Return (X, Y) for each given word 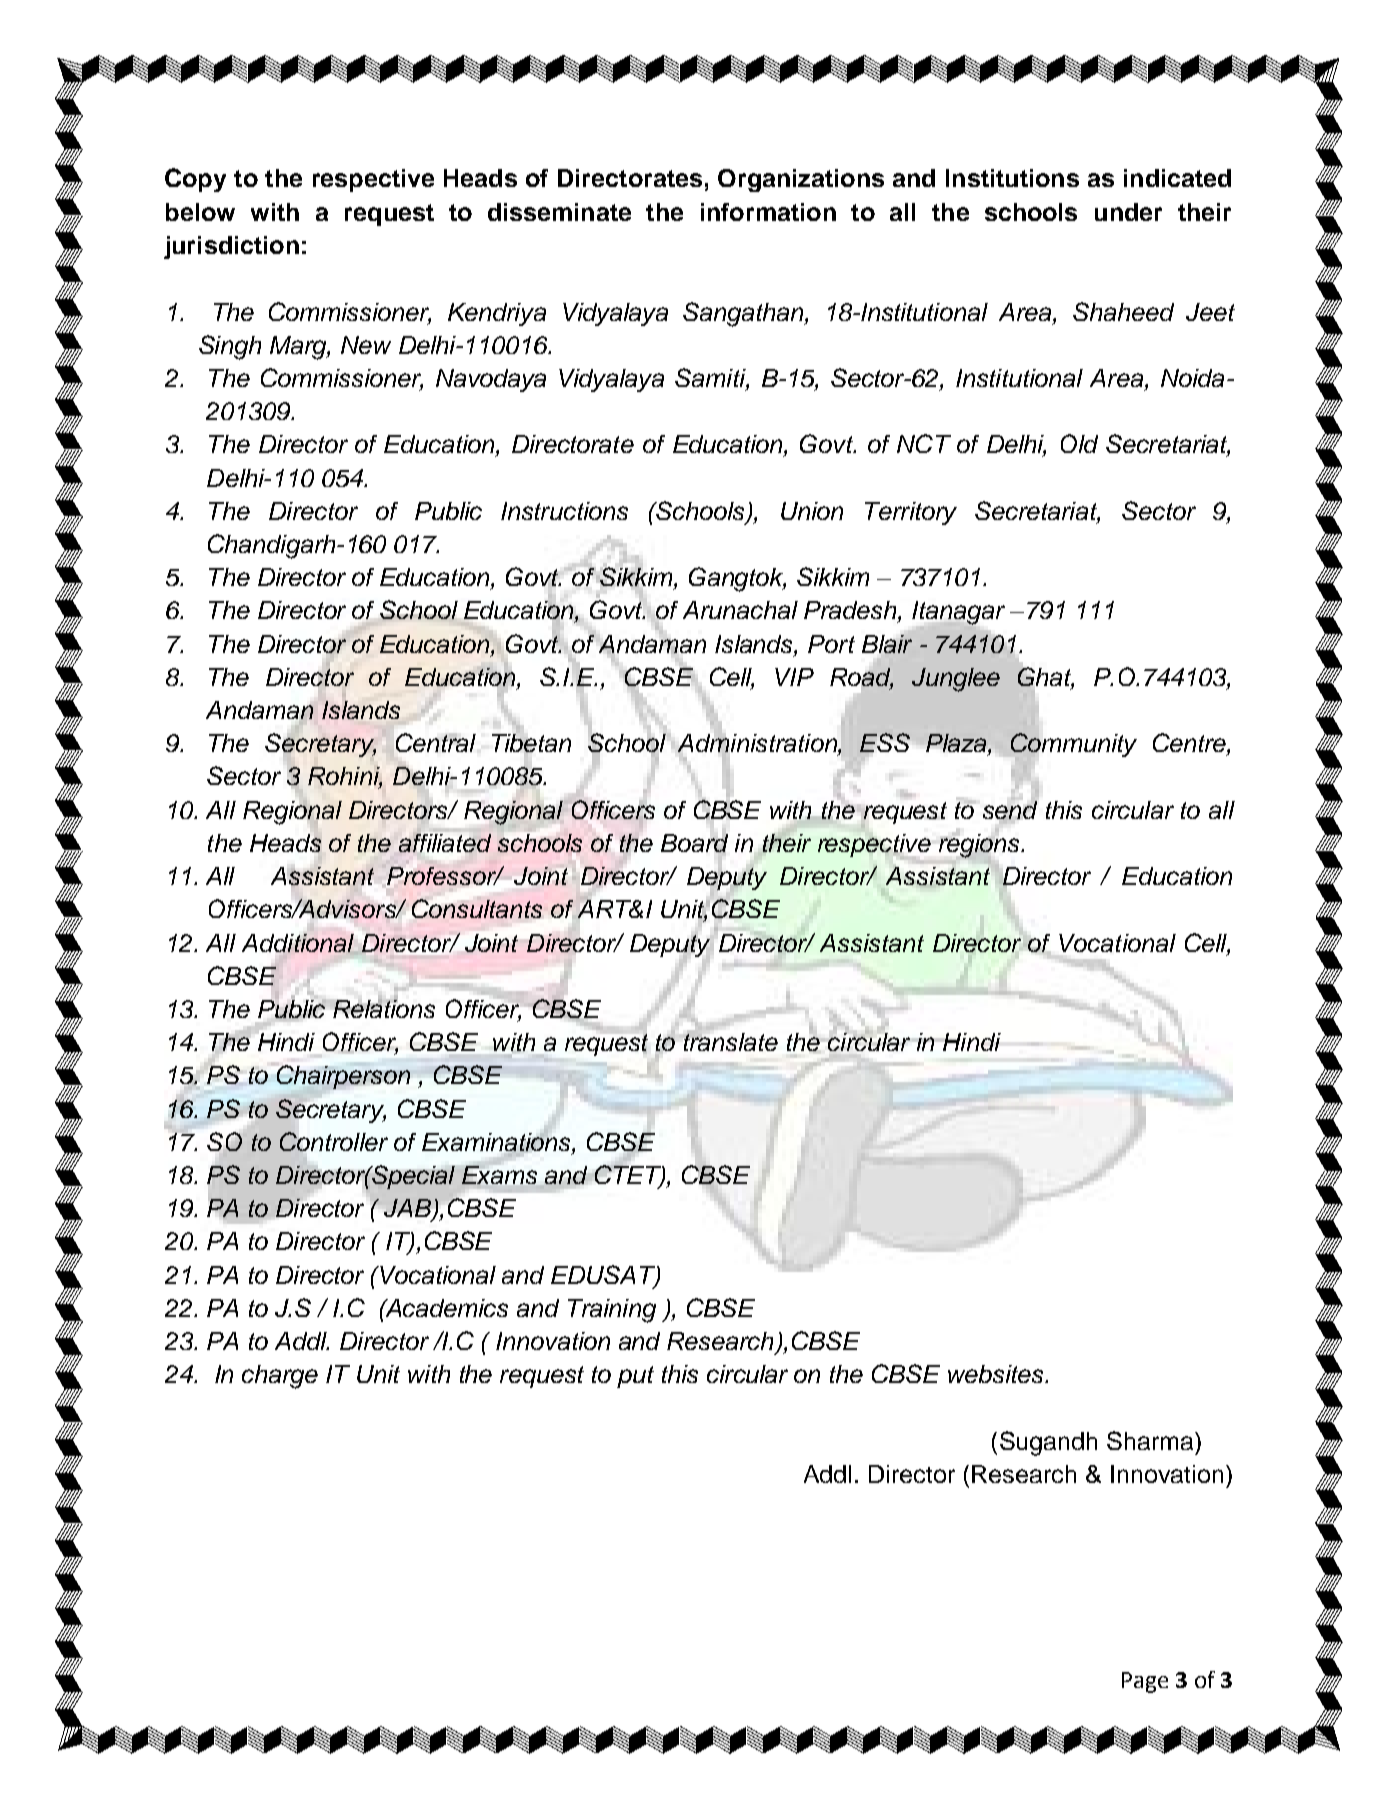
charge (280, 1377)
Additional (298, 943)
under (1128, 212)
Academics (446, 1308)
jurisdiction (231, 247)
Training (612, 1311)
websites (997, 1374)
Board (694, 842)
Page (1145, 1682)
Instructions (564, 511)
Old (1079, 443)
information (768, 212)
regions (981, 846)
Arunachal (740, 610)
